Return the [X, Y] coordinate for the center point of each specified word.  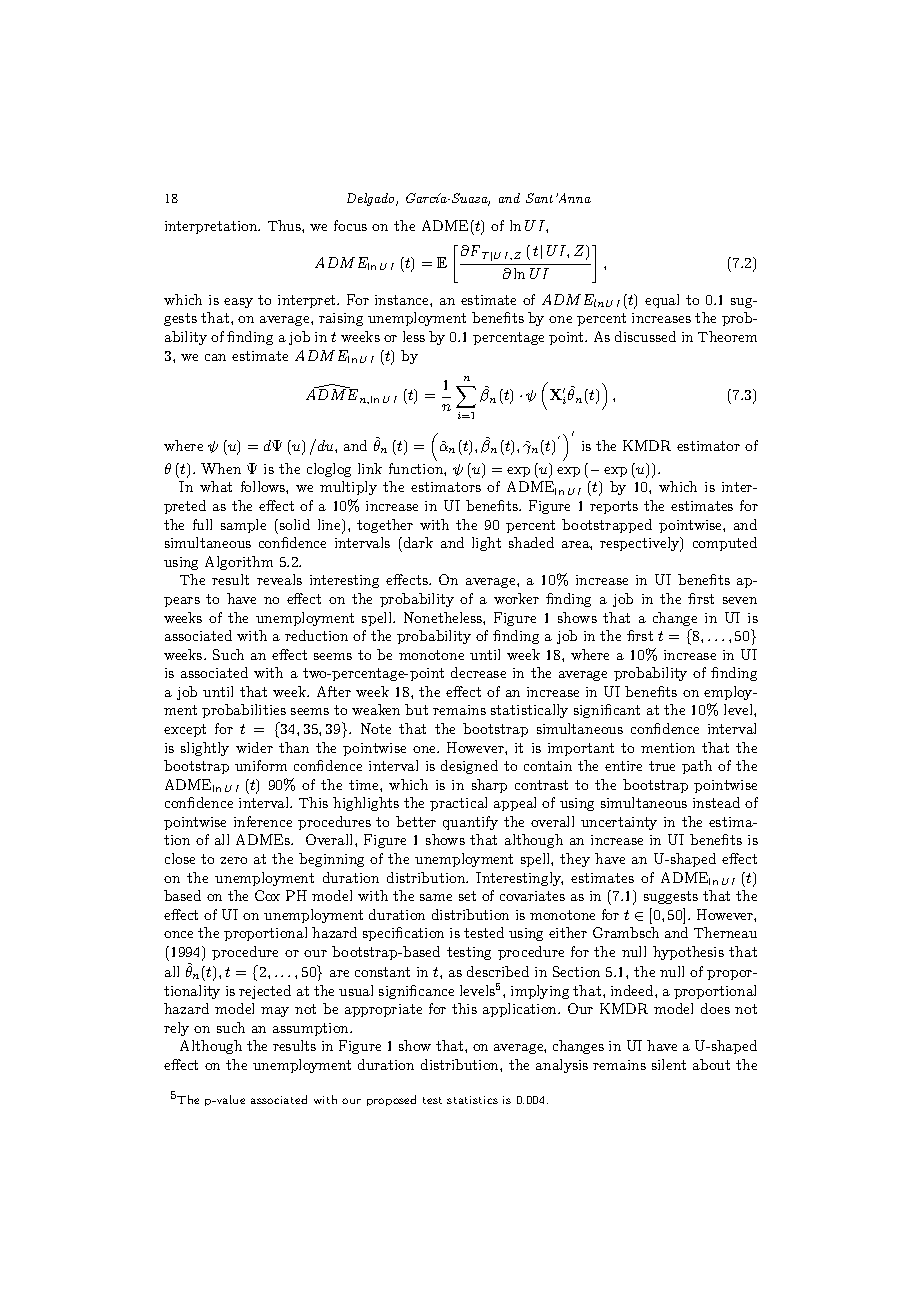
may [275, 1012]
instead [716, 802]
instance [403, 300]
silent [669, 1064]
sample [243, 526]
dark [417, 542]
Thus [285, 225]
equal [662, 301]
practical [458, 804]
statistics [472, 1100]
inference [263, 821]
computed [725, 544]
